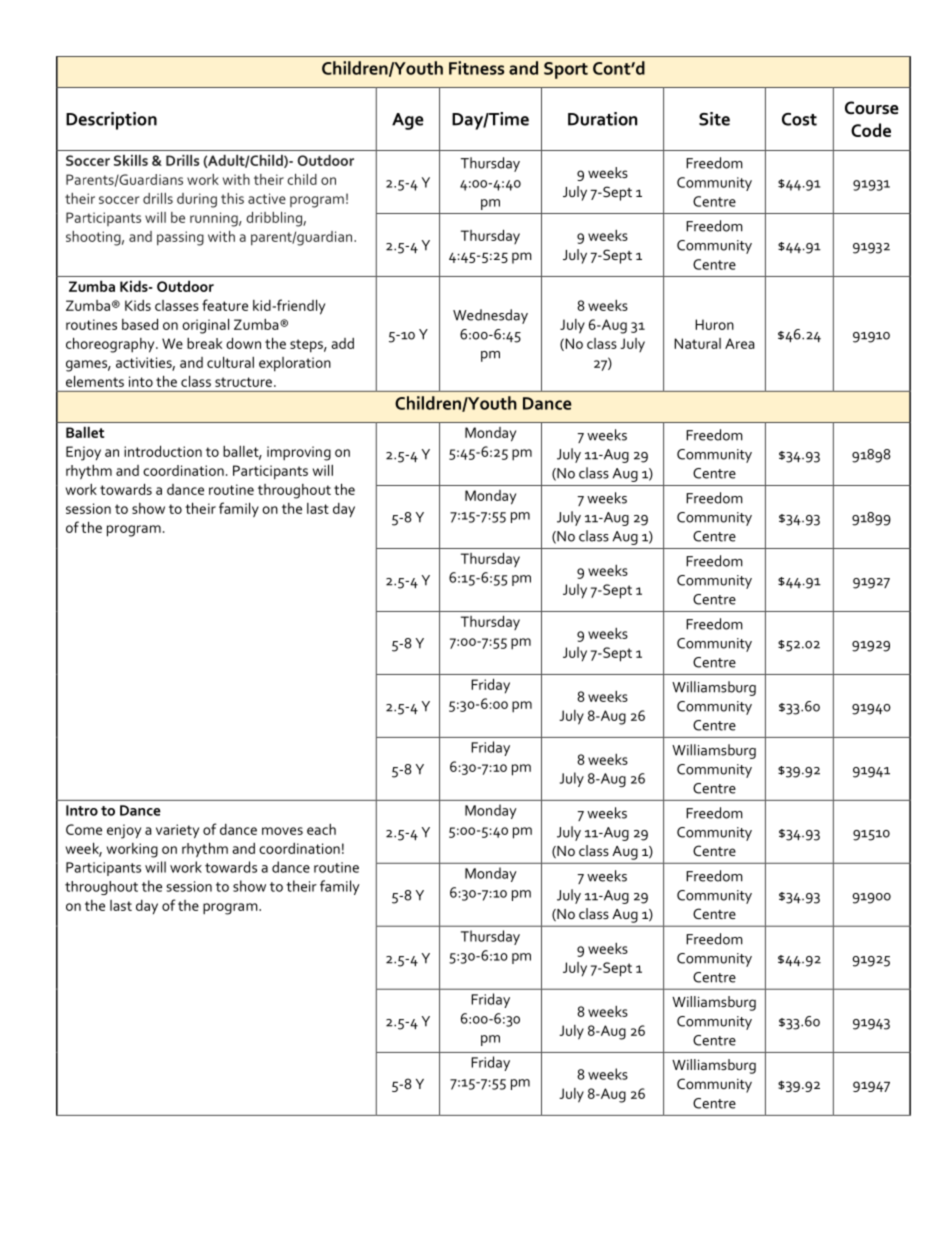 The width and height of the page is (952, 1233). What do you see at coordinates (490, 316) in the page?
I see `Wednesday` at bounding box center [490, 316].
